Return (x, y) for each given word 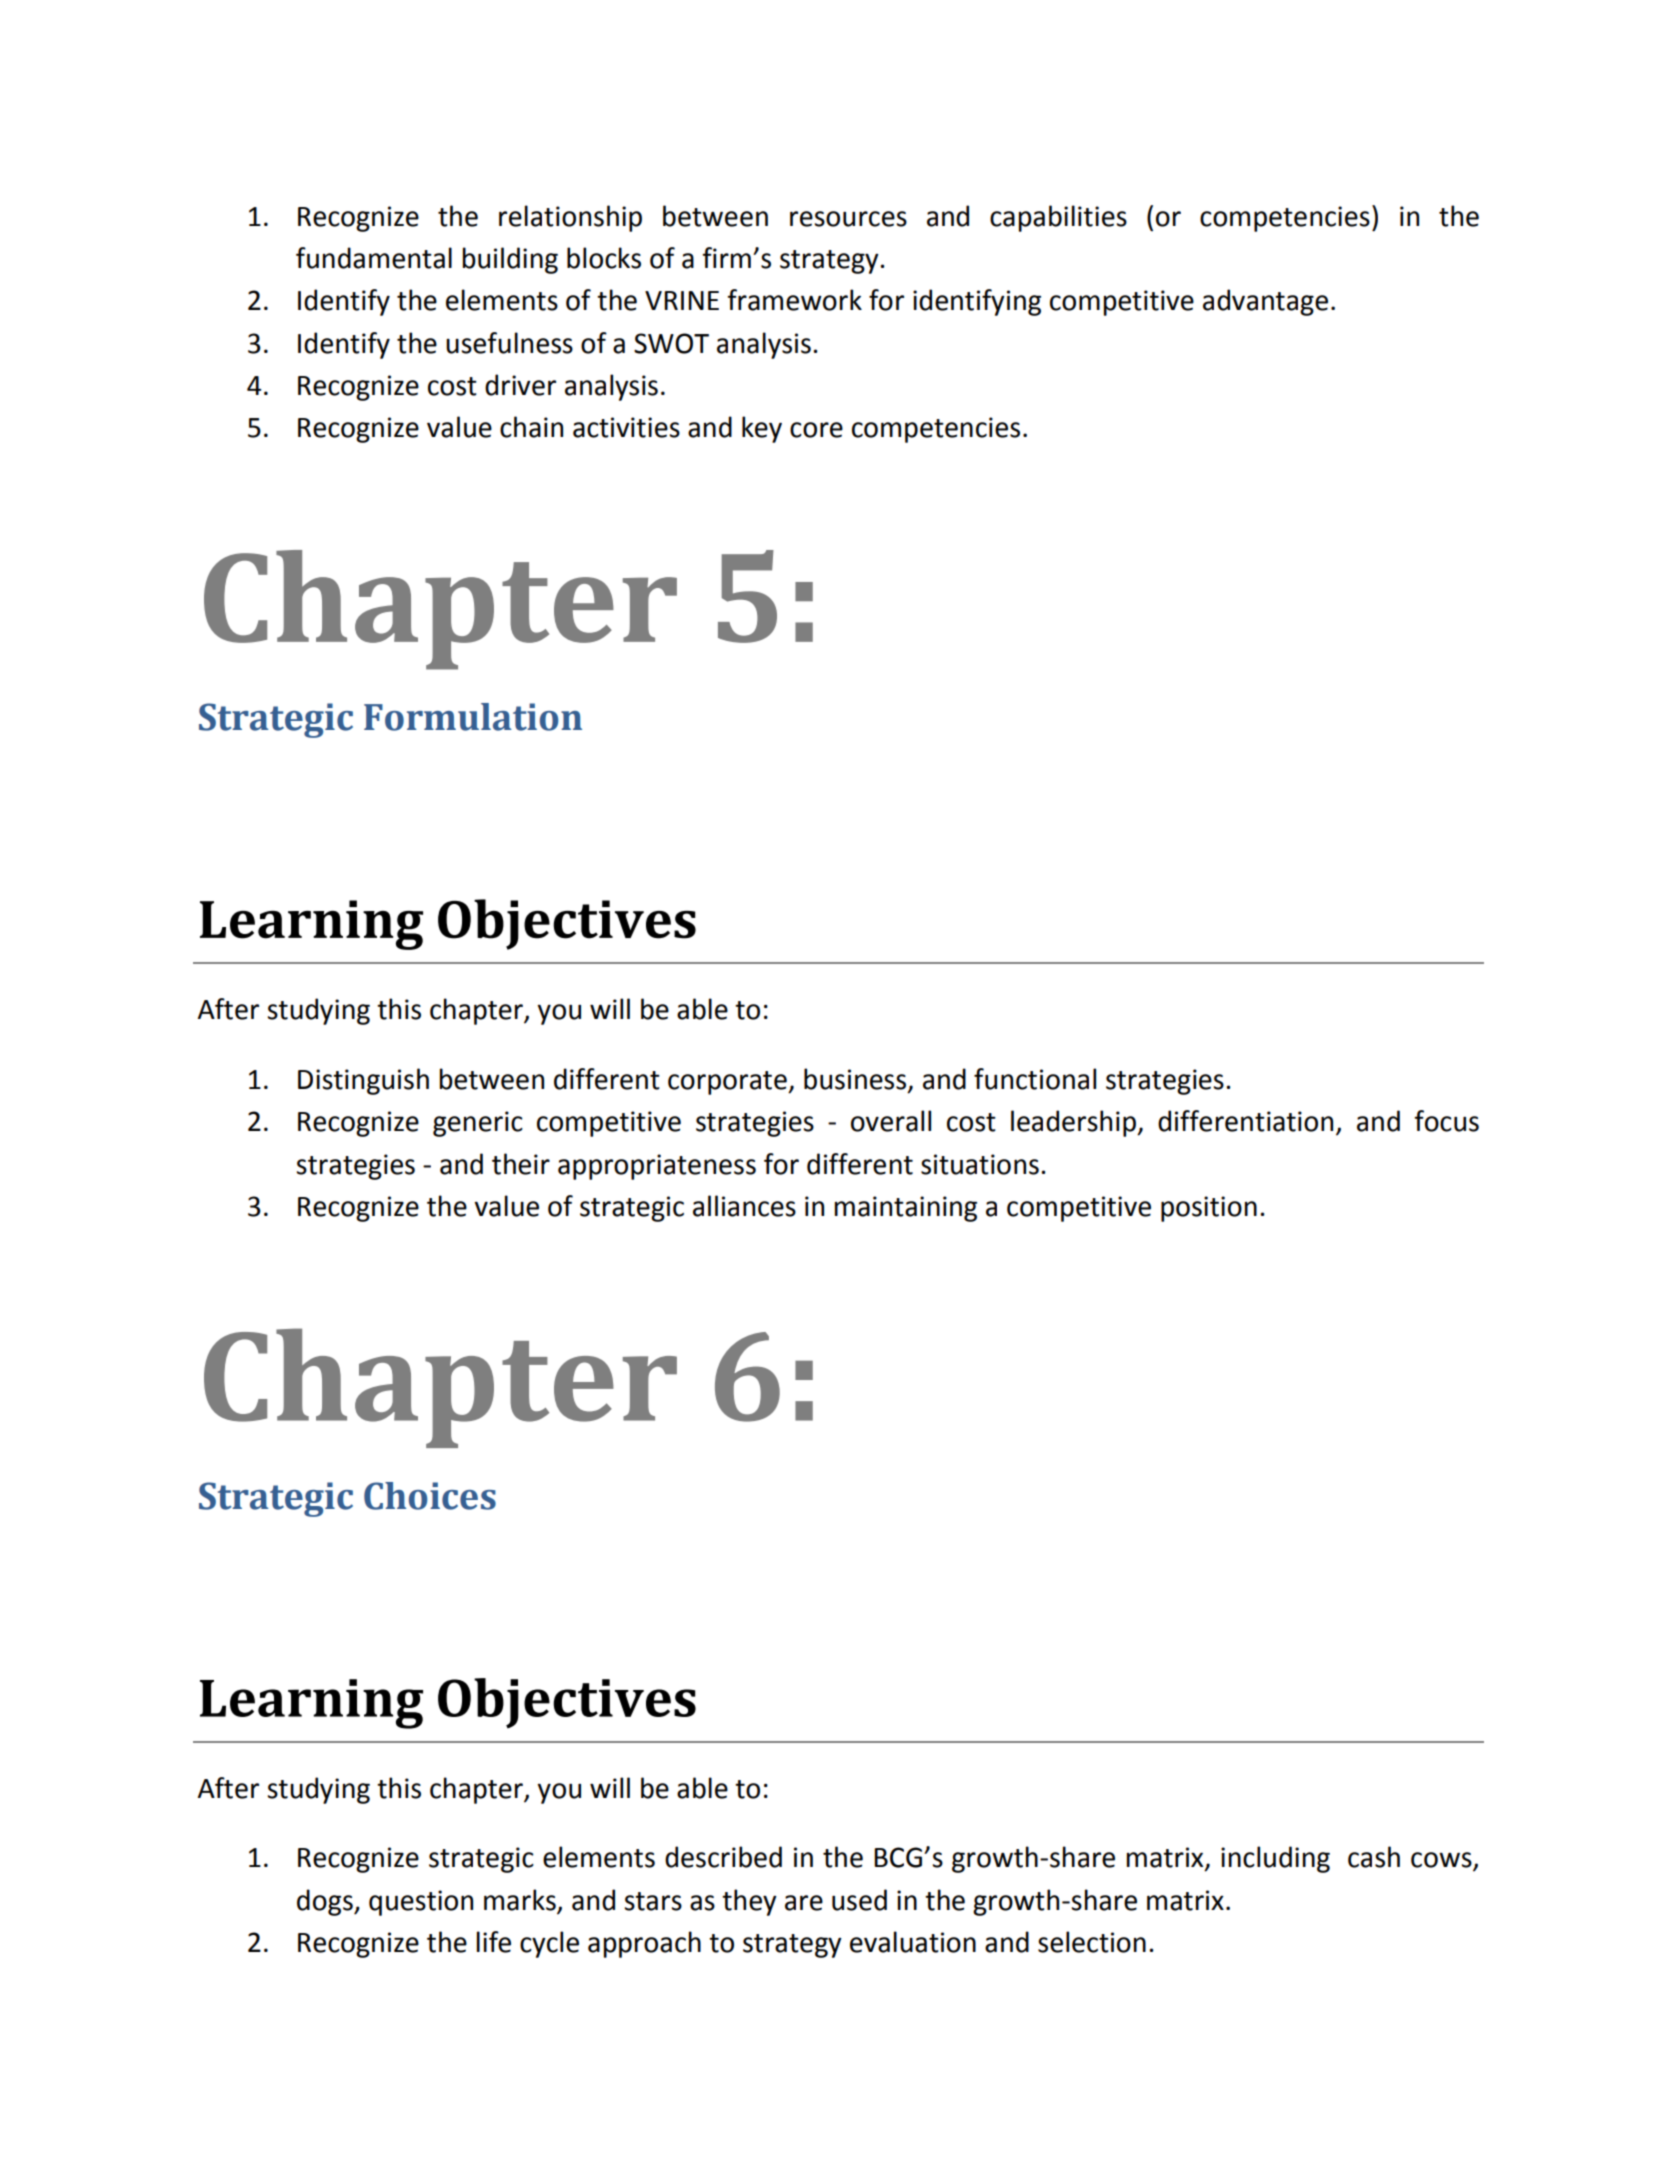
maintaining (906, 1209)
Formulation (473, 717)
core (816, 430)
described (723, 1857)
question (421, 1903)
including (1275, 1859)
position (1209, 1209)
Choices (430, 1496)
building (510, 260)
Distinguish (363, 1081)
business (856, 1079)
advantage (1265, 302)
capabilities (1058, 218)
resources (848, 219)
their (521, 1164)
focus (1446, 1121)
